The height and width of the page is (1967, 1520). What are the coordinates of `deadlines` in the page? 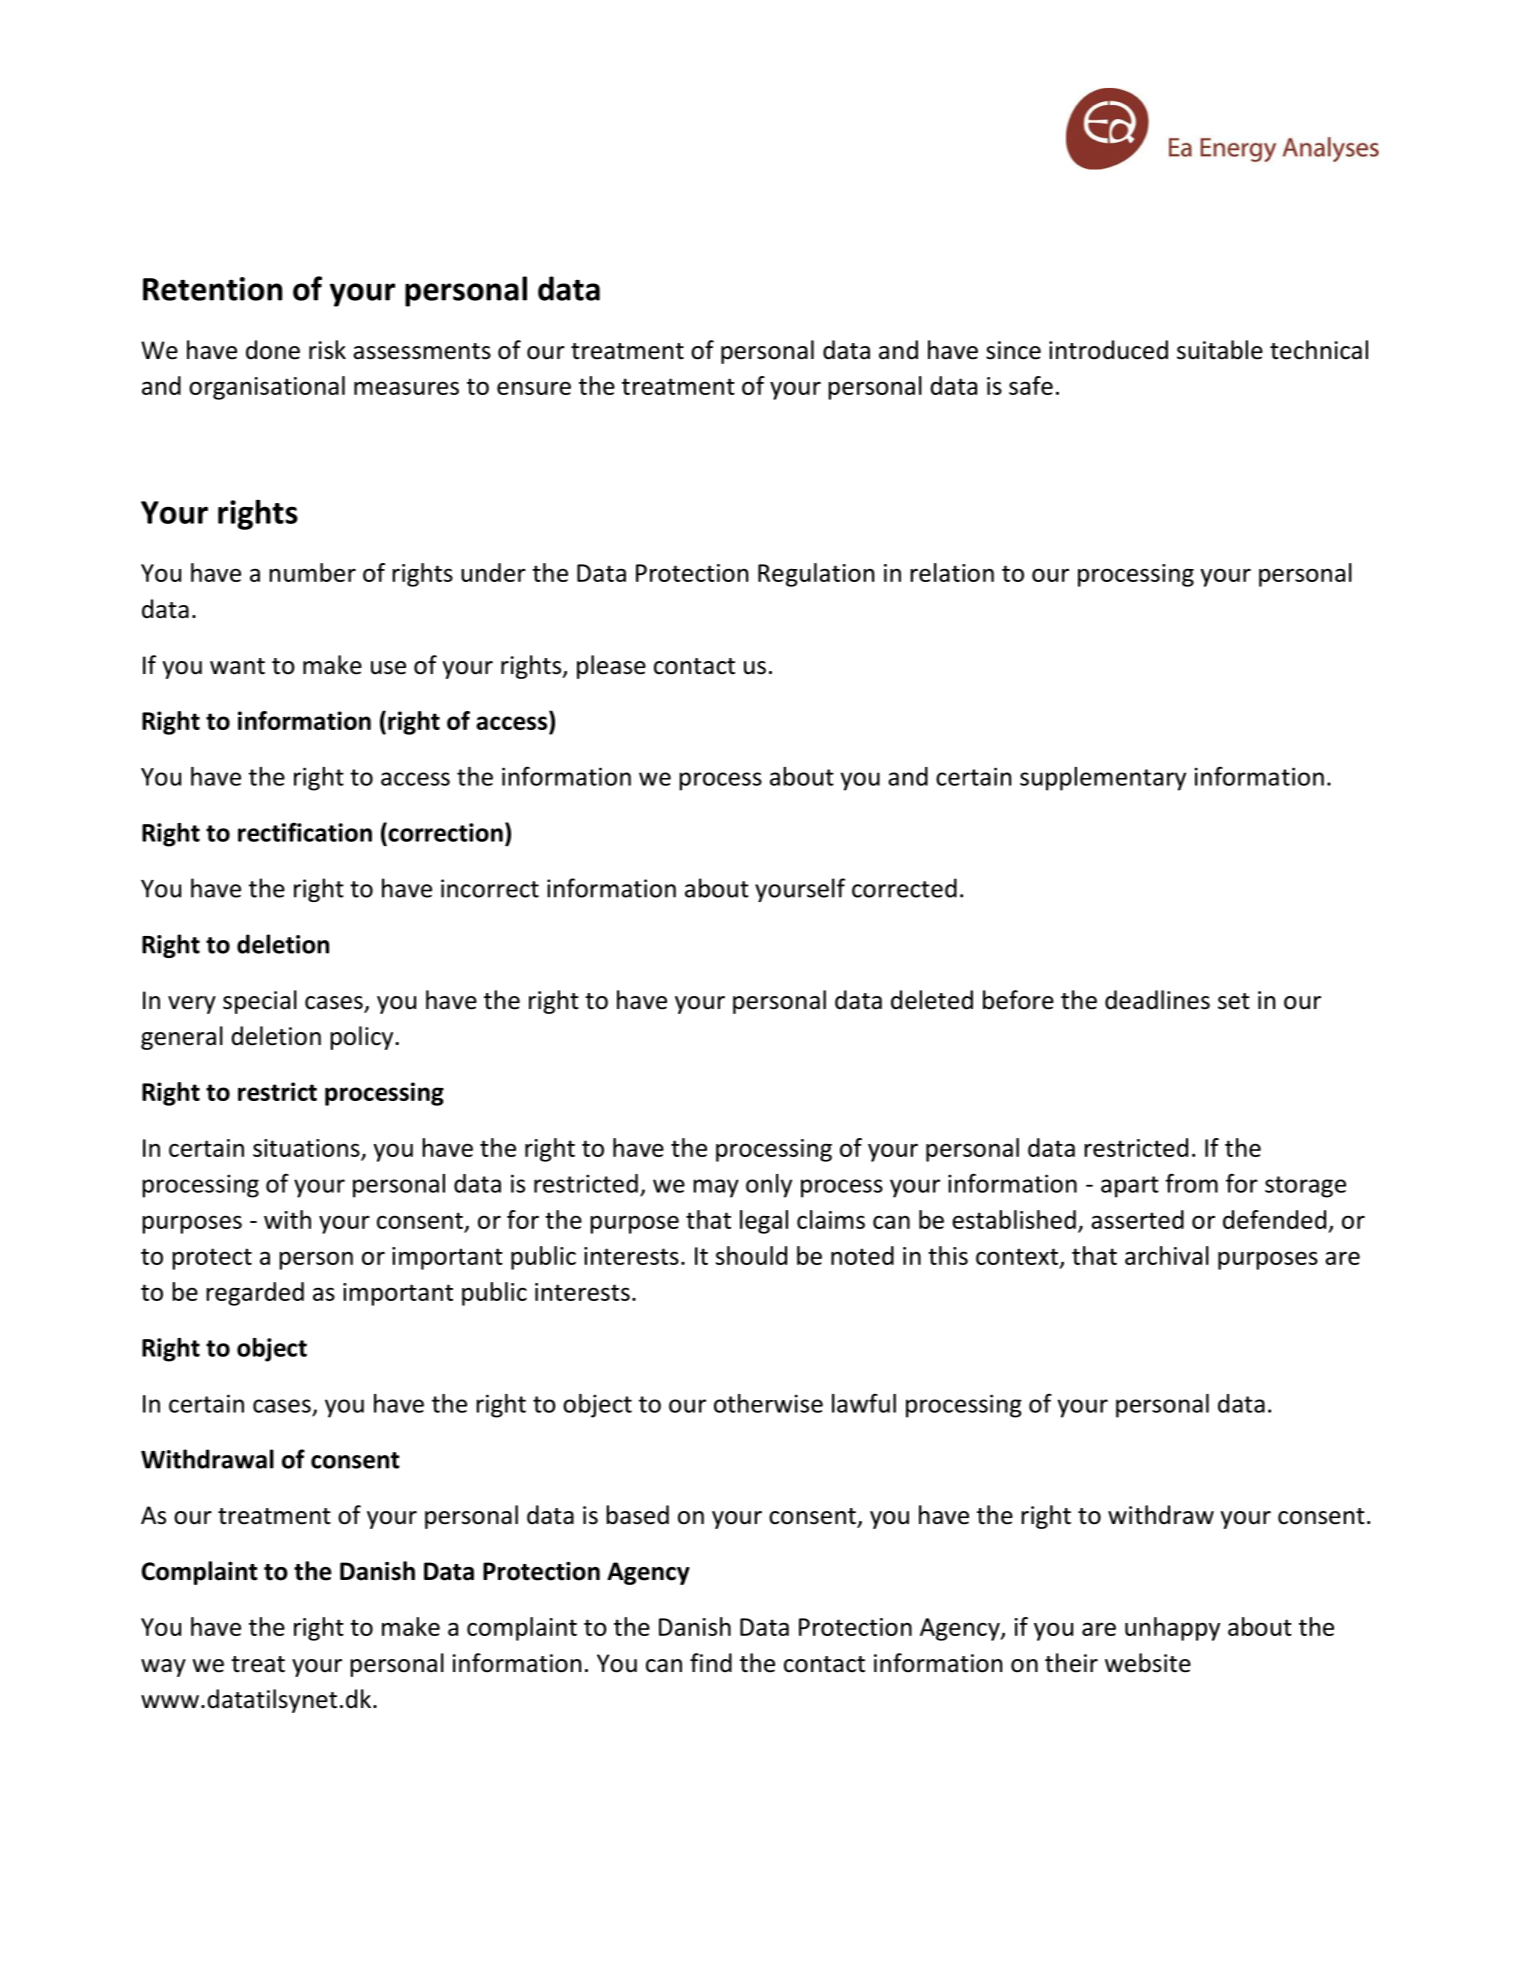 It's located at (1157, 1000).
